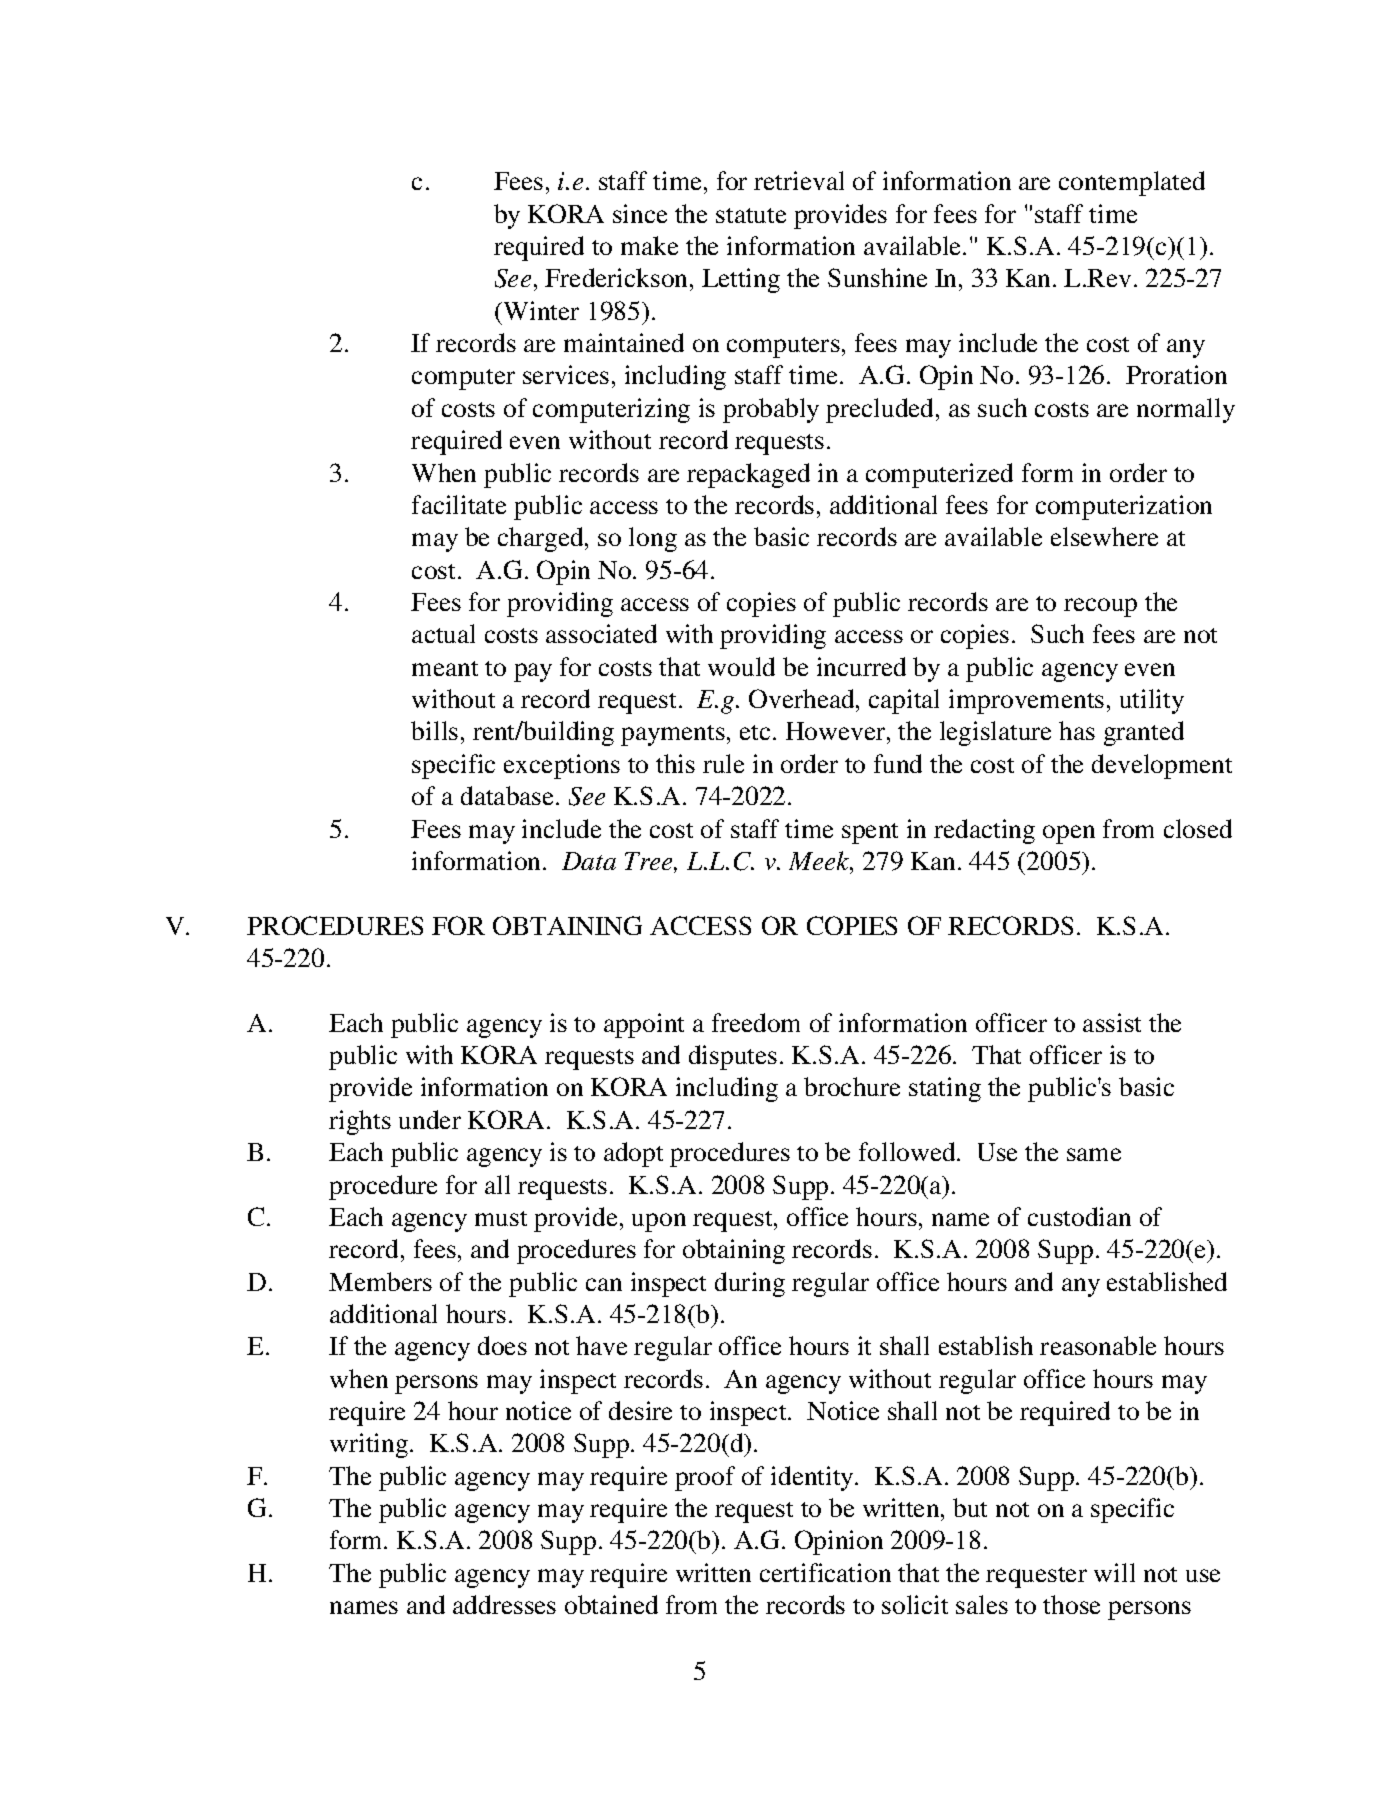 The image size is (1399, 1810). What do you see at coordinates (751, 215) in the screenshot?
I see `statute` at bounding box center [751, 215].
